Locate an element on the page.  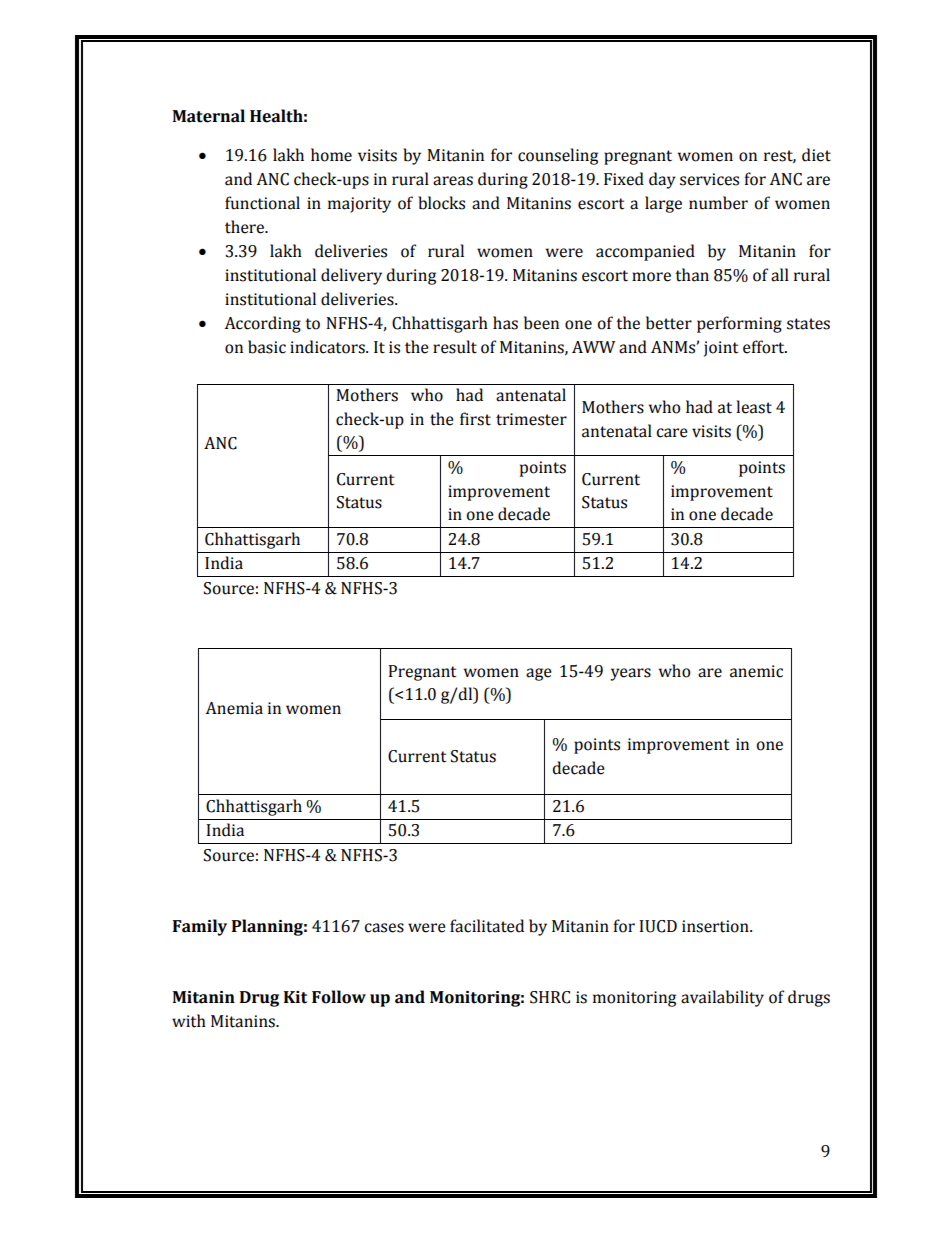
anemic is located at coordinates (756, 671).
